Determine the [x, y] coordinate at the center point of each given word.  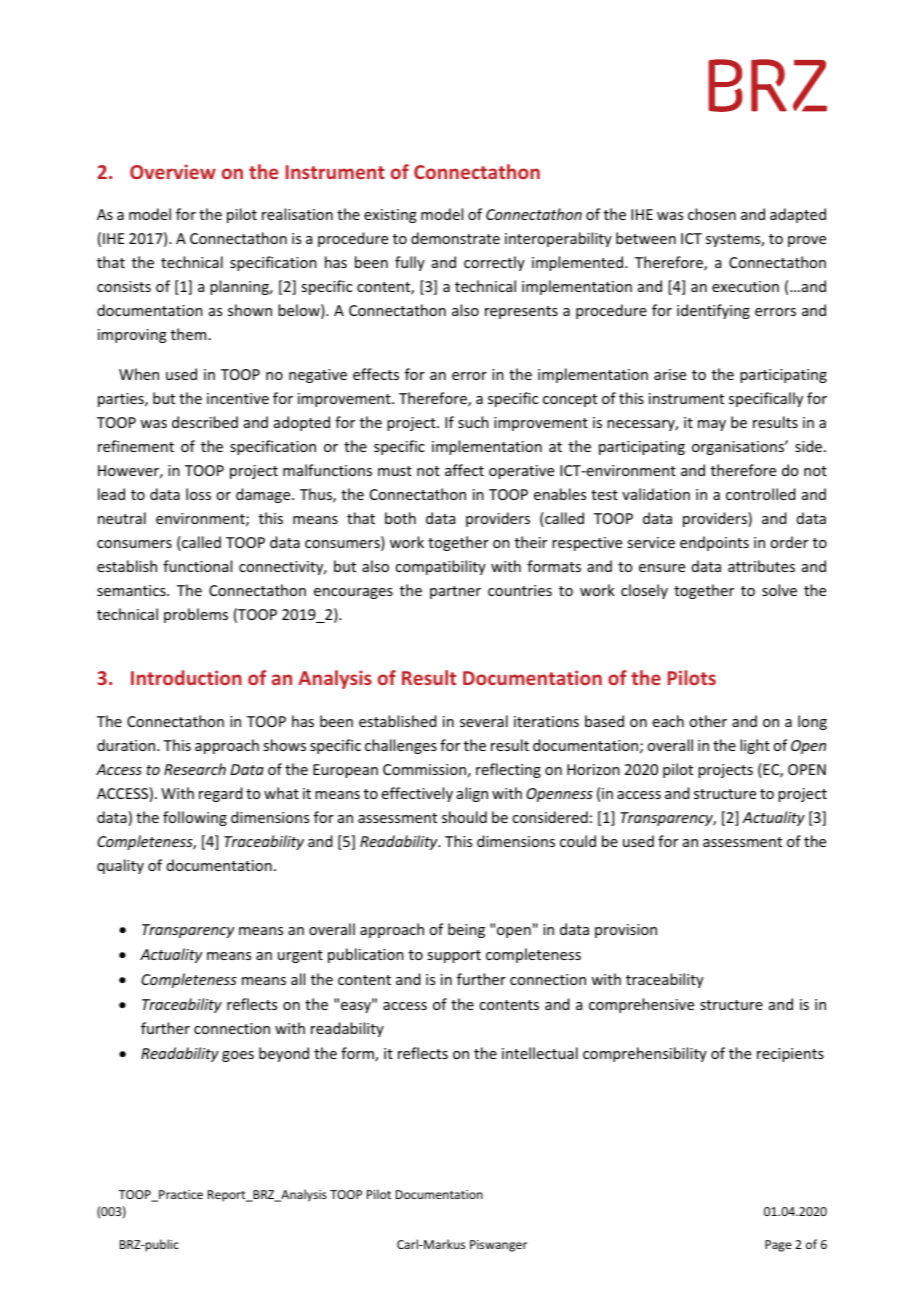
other [708, 721]
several [484, 721]
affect [464, 470]
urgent [300, 956]
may [712, 425]
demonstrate [455, 238]
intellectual [540, 1053]
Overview [173, 171]
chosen [712, 214]
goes [238, 1056]
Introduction [186, 677]
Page [778, 1246]
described [205, 422]
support [454, 956]
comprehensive [641, 1005]
